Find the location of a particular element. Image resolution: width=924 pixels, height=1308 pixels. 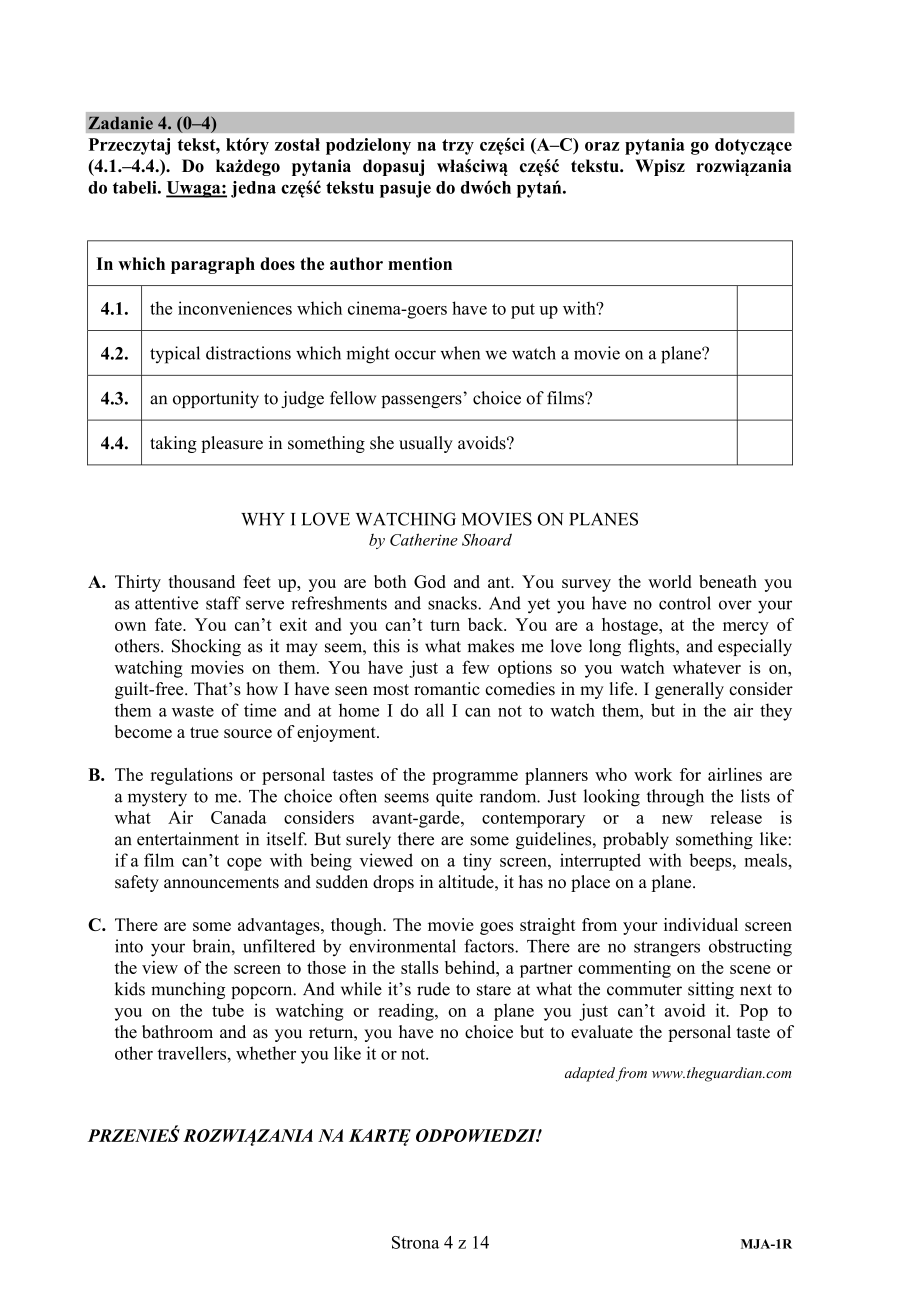

true is located at coordinates (204, 732).
